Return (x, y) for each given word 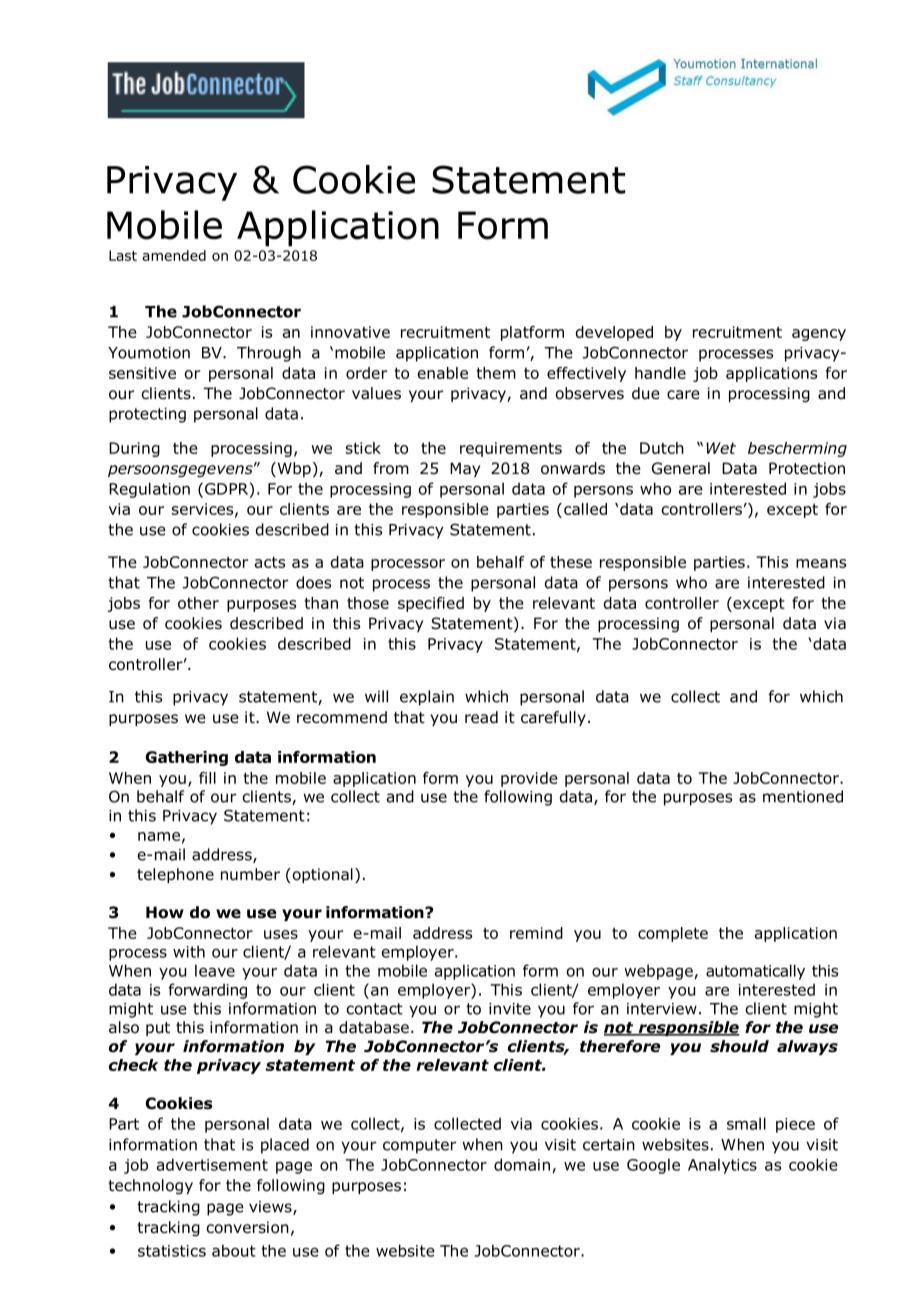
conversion (247, 1227)
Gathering (186, 758)
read (481, 717)
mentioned (803, 796)
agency (819, 335)
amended (174, 255)
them (496, 373)
